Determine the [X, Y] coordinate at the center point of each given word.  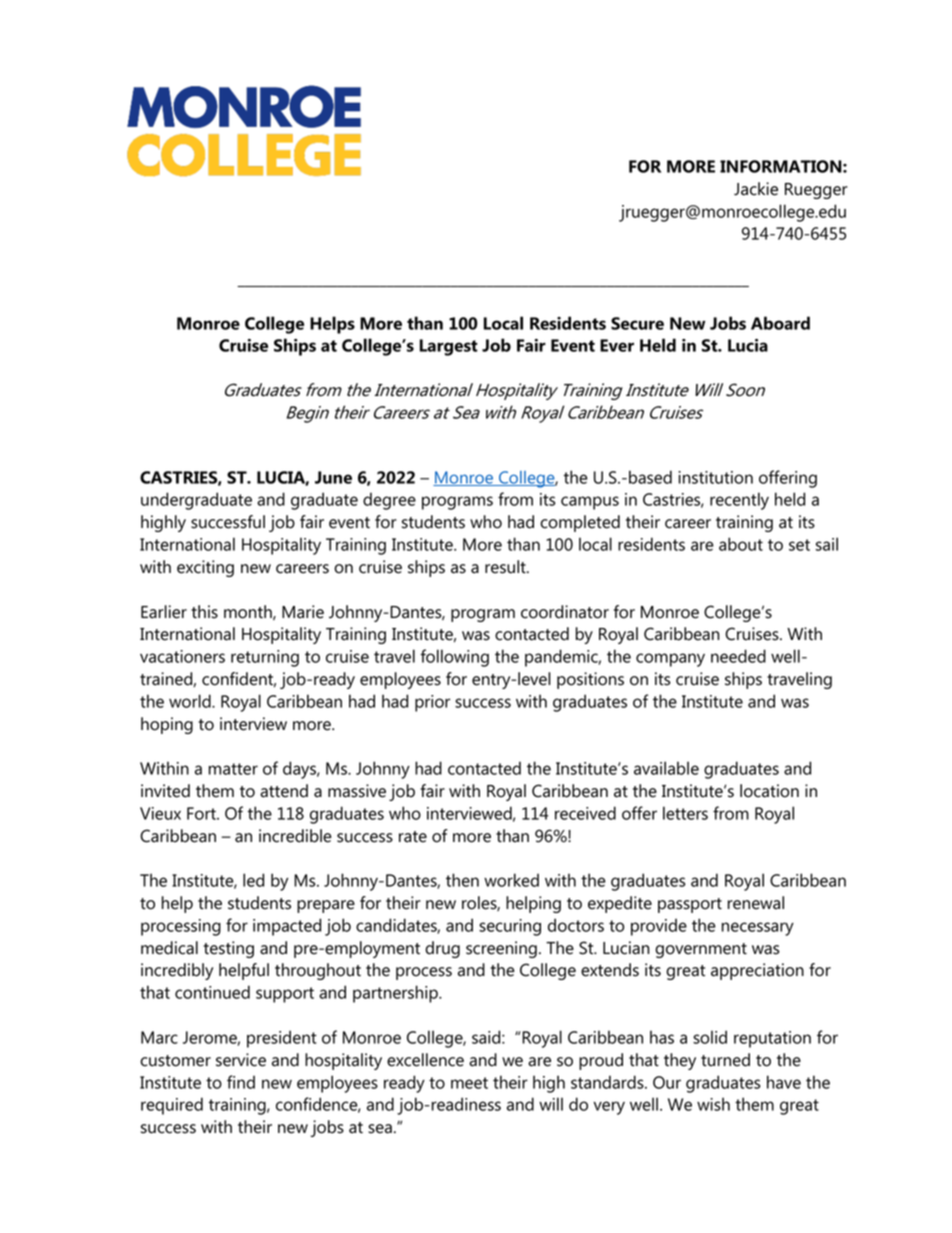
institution [715, 477]
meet [469, 1083]
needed [738, 656]
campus [590, 503]
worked [511, 880]
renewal [756, 903]
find [241, 1082]
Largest [449, 347]
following [454, 658]
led [253, 880]
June [333, 477]
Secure [637, 323]
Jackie [756, 189]
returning [265, 658]
